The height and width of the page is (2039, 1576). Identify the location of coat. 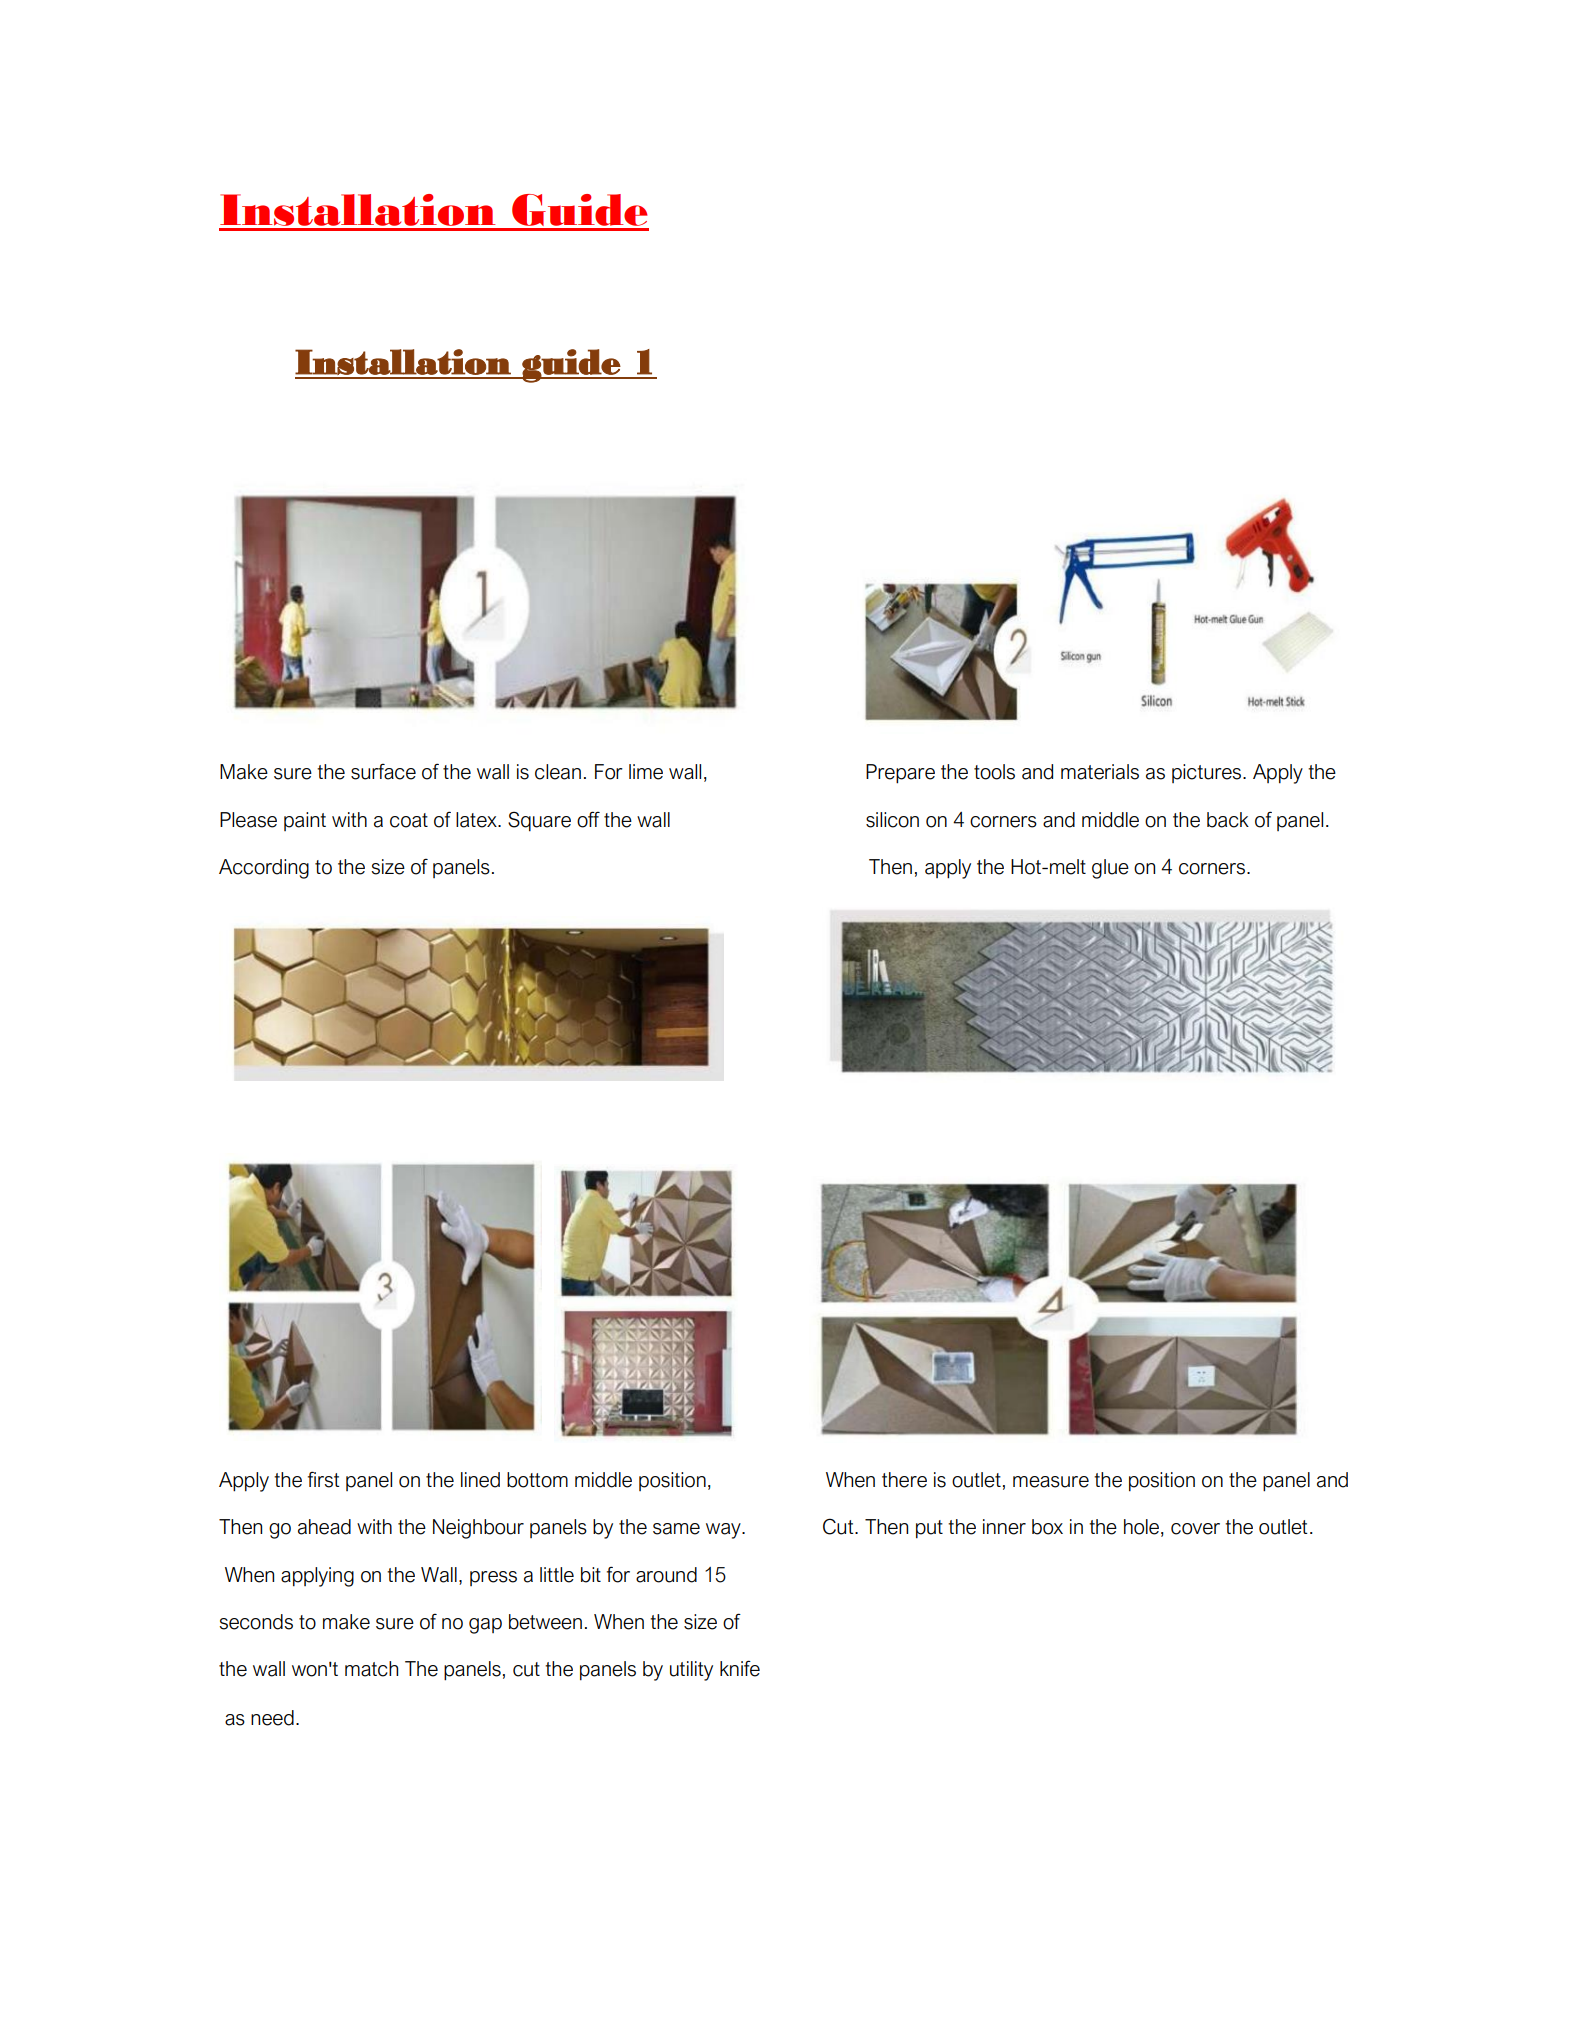
(409, 820).
